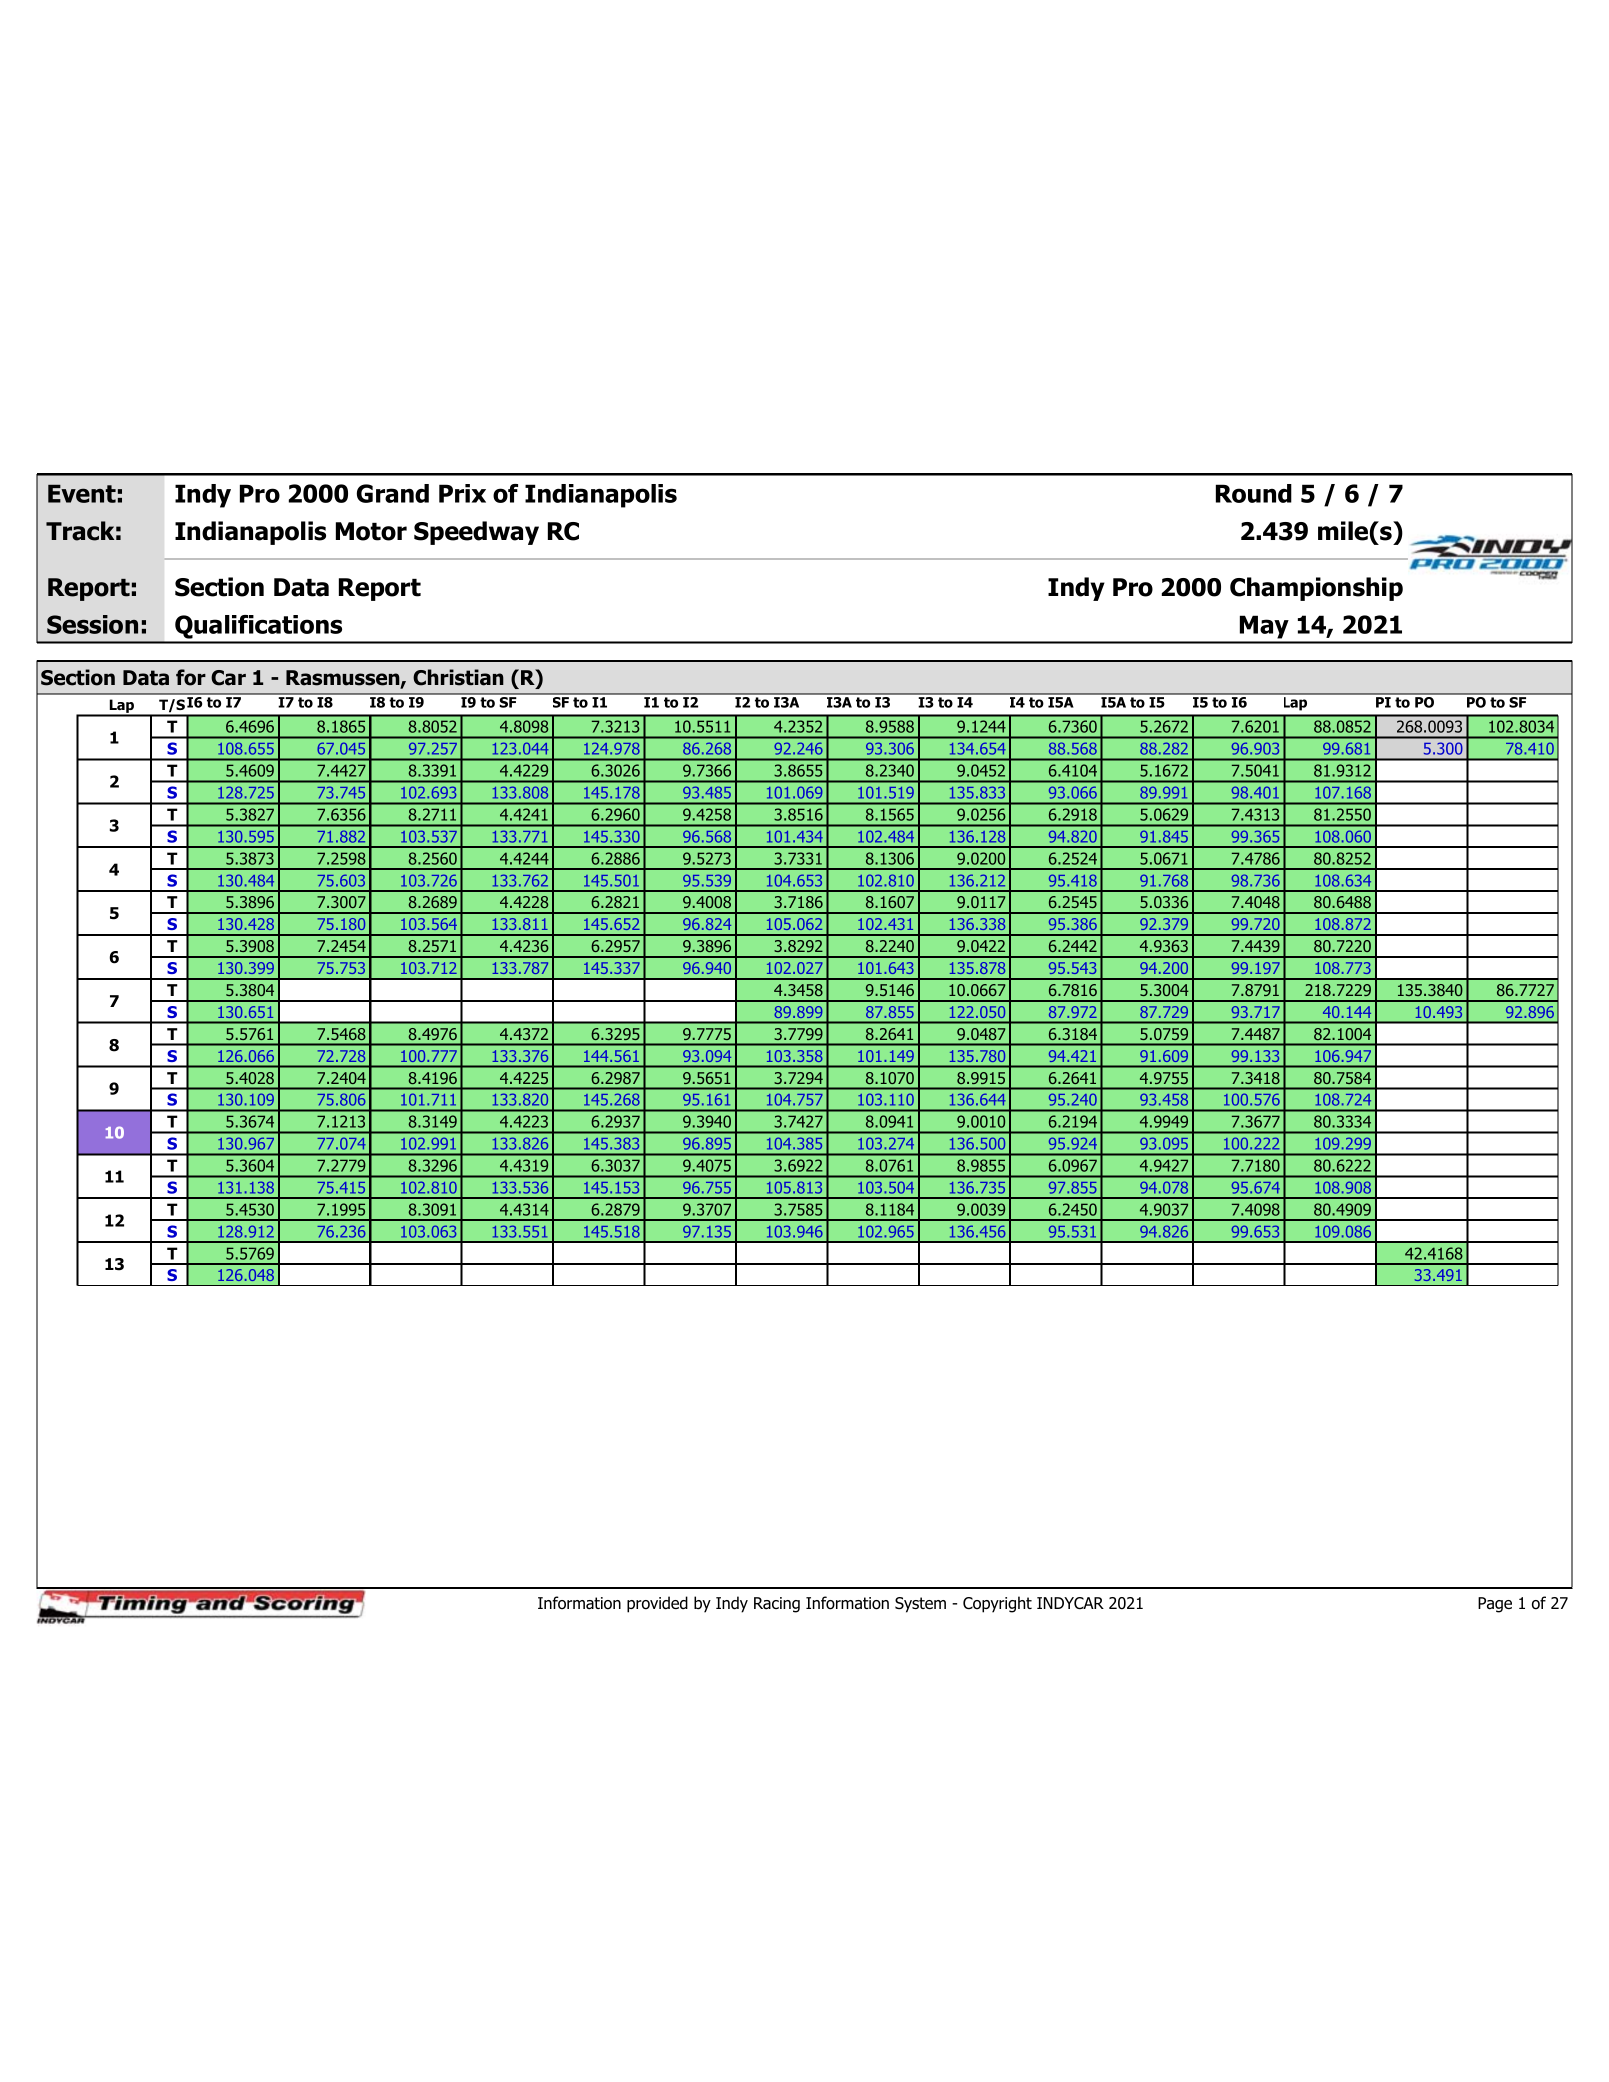 The image size is (1609, 2082). I want to click on Motor, so click(371, 531).
